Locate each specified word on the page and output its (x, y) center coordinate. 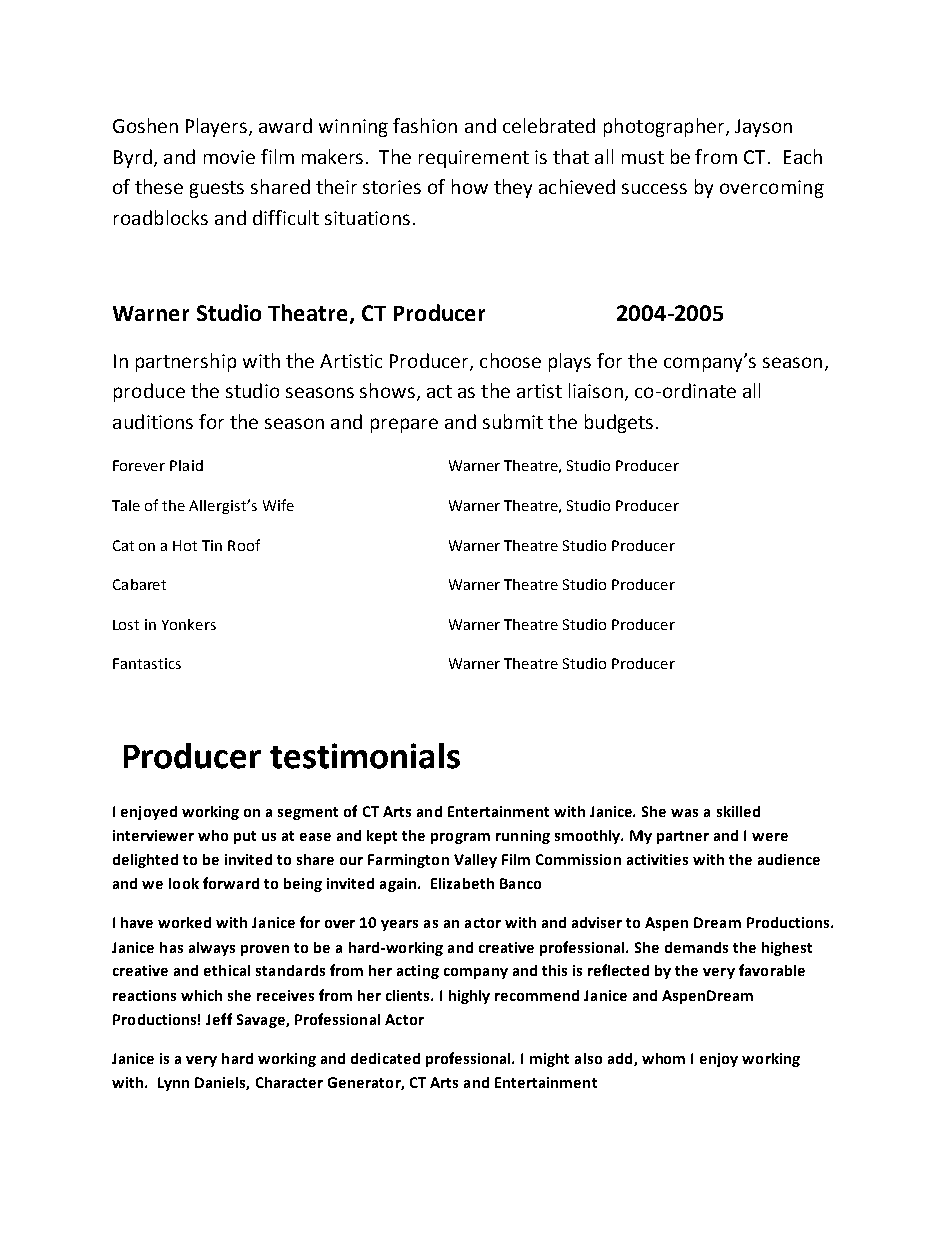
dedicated (385, 1058)
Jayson (763, 128)
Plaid (186, 465)
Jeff (219, 1019)
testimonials (365, 756)
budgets (619, 423)
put (245, 837)
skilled (738, 811)
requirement (474, 159)
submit (513, 421)
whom (663, 1058)
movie (229, 157)
